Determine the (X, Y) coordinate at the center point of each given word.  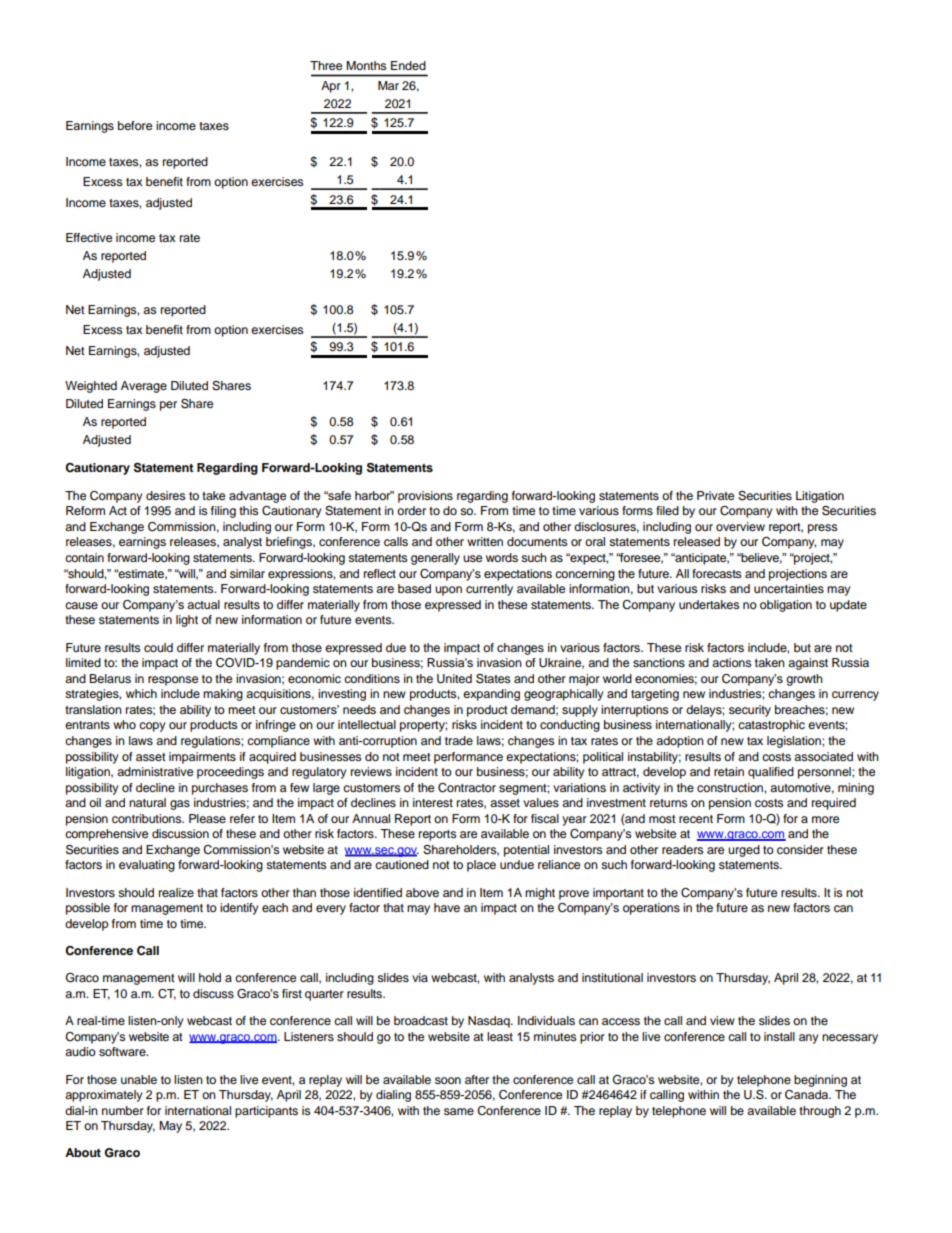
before (135, 125)
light (187, 621)
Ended (408, 65)
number (123, 1110)
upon (448, 591)
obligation (786, 606)
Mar (388, 85)
